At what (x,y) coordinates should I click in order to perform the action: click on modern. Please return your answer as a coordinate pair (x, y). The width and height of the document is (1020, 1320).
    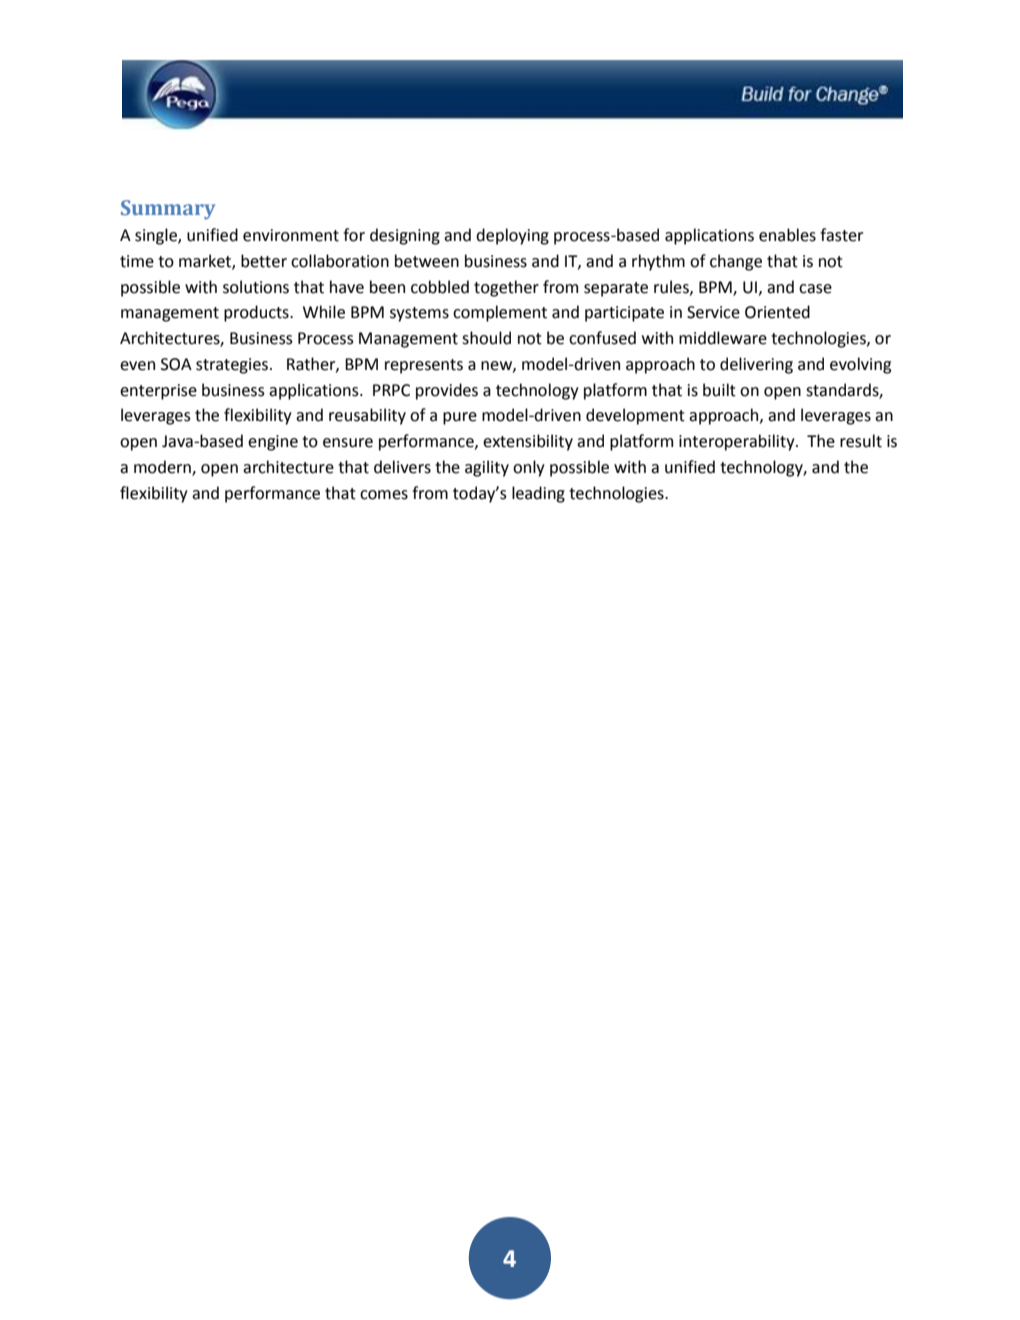
    Looking at the image, I should click on (163, 467).
